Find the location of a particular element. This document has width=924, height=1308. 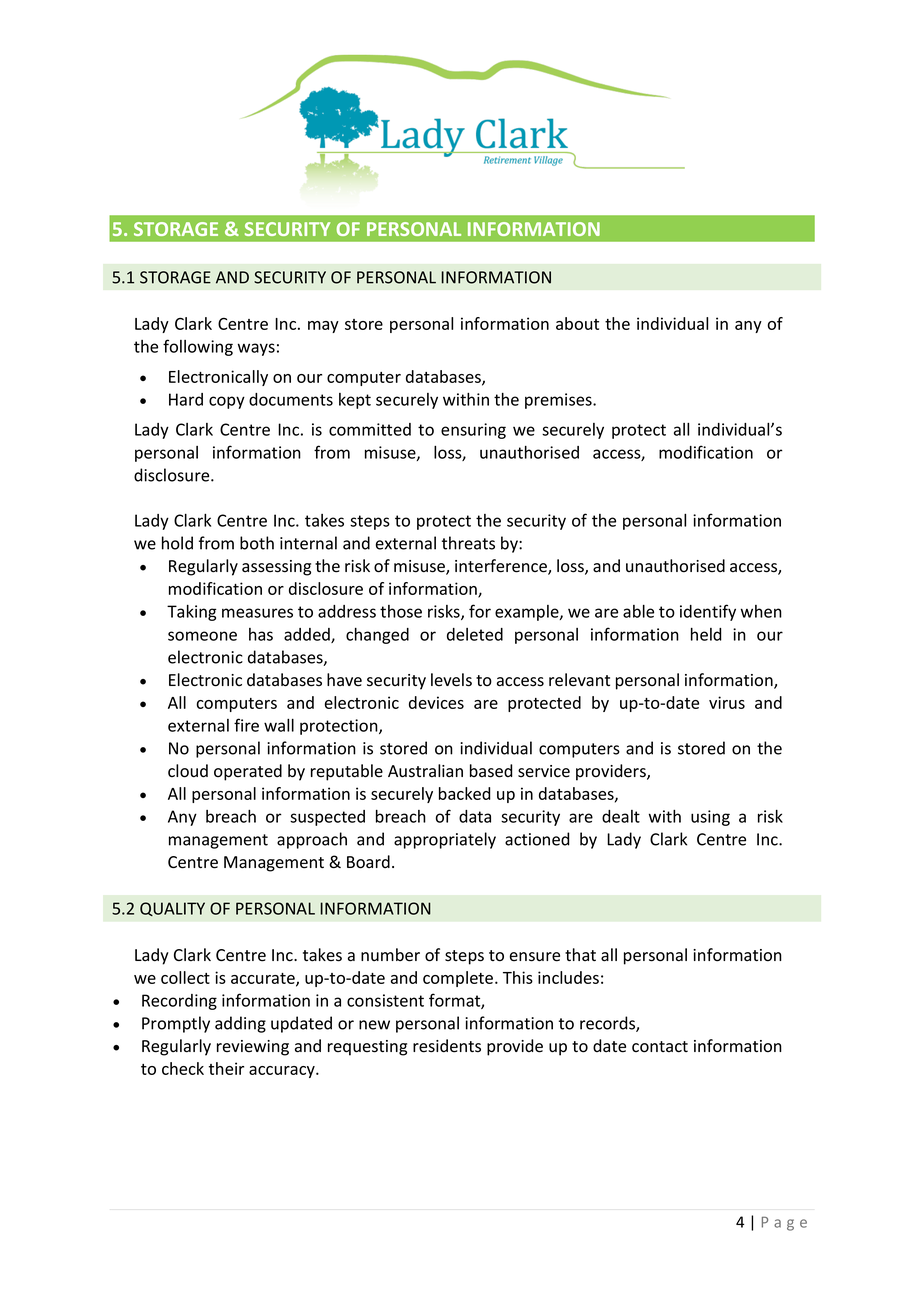

fire is located at coordinates (246, 725).
